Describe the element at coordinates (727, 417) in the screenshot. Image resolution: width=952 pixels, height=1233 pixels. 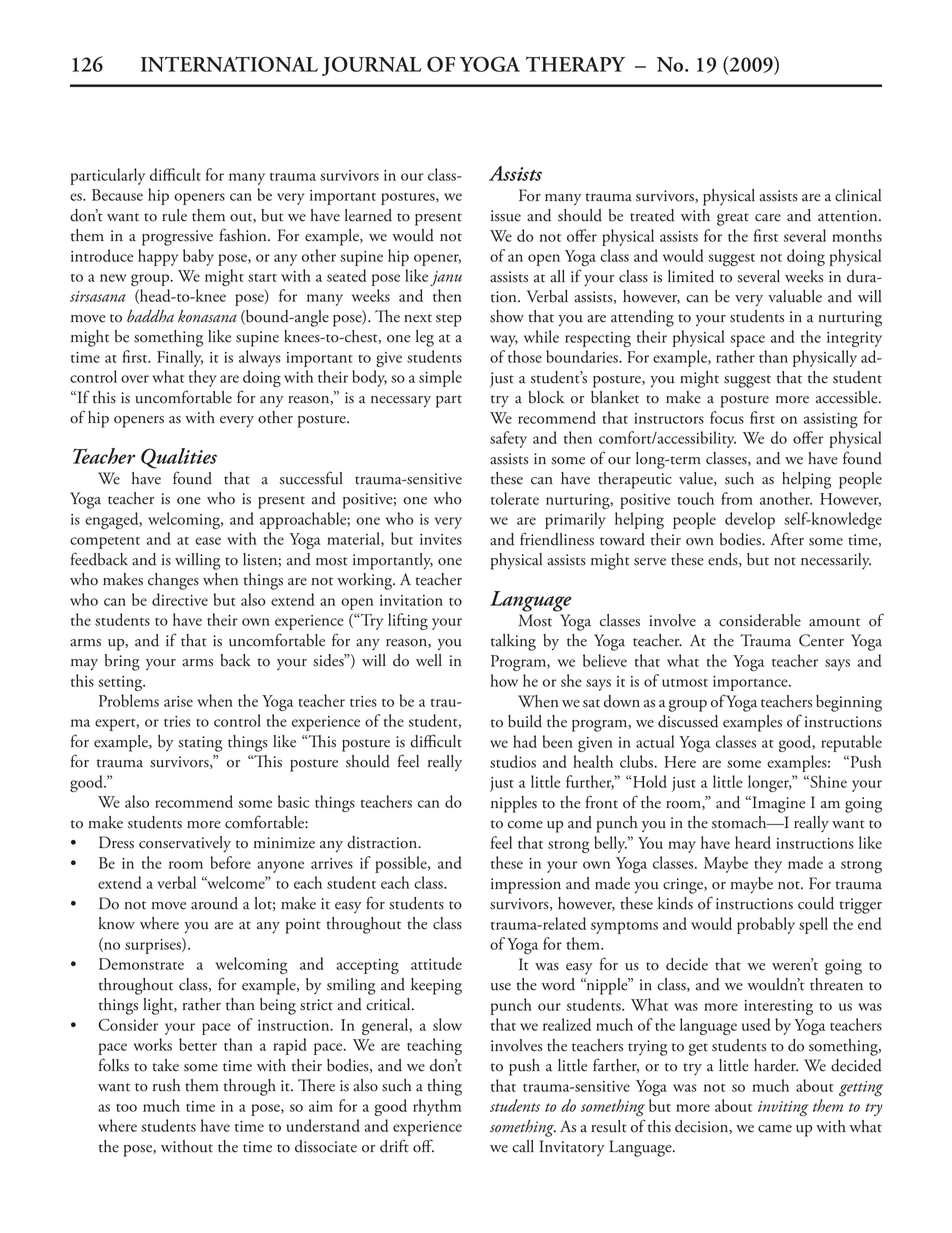
I see `focus` at that location.
